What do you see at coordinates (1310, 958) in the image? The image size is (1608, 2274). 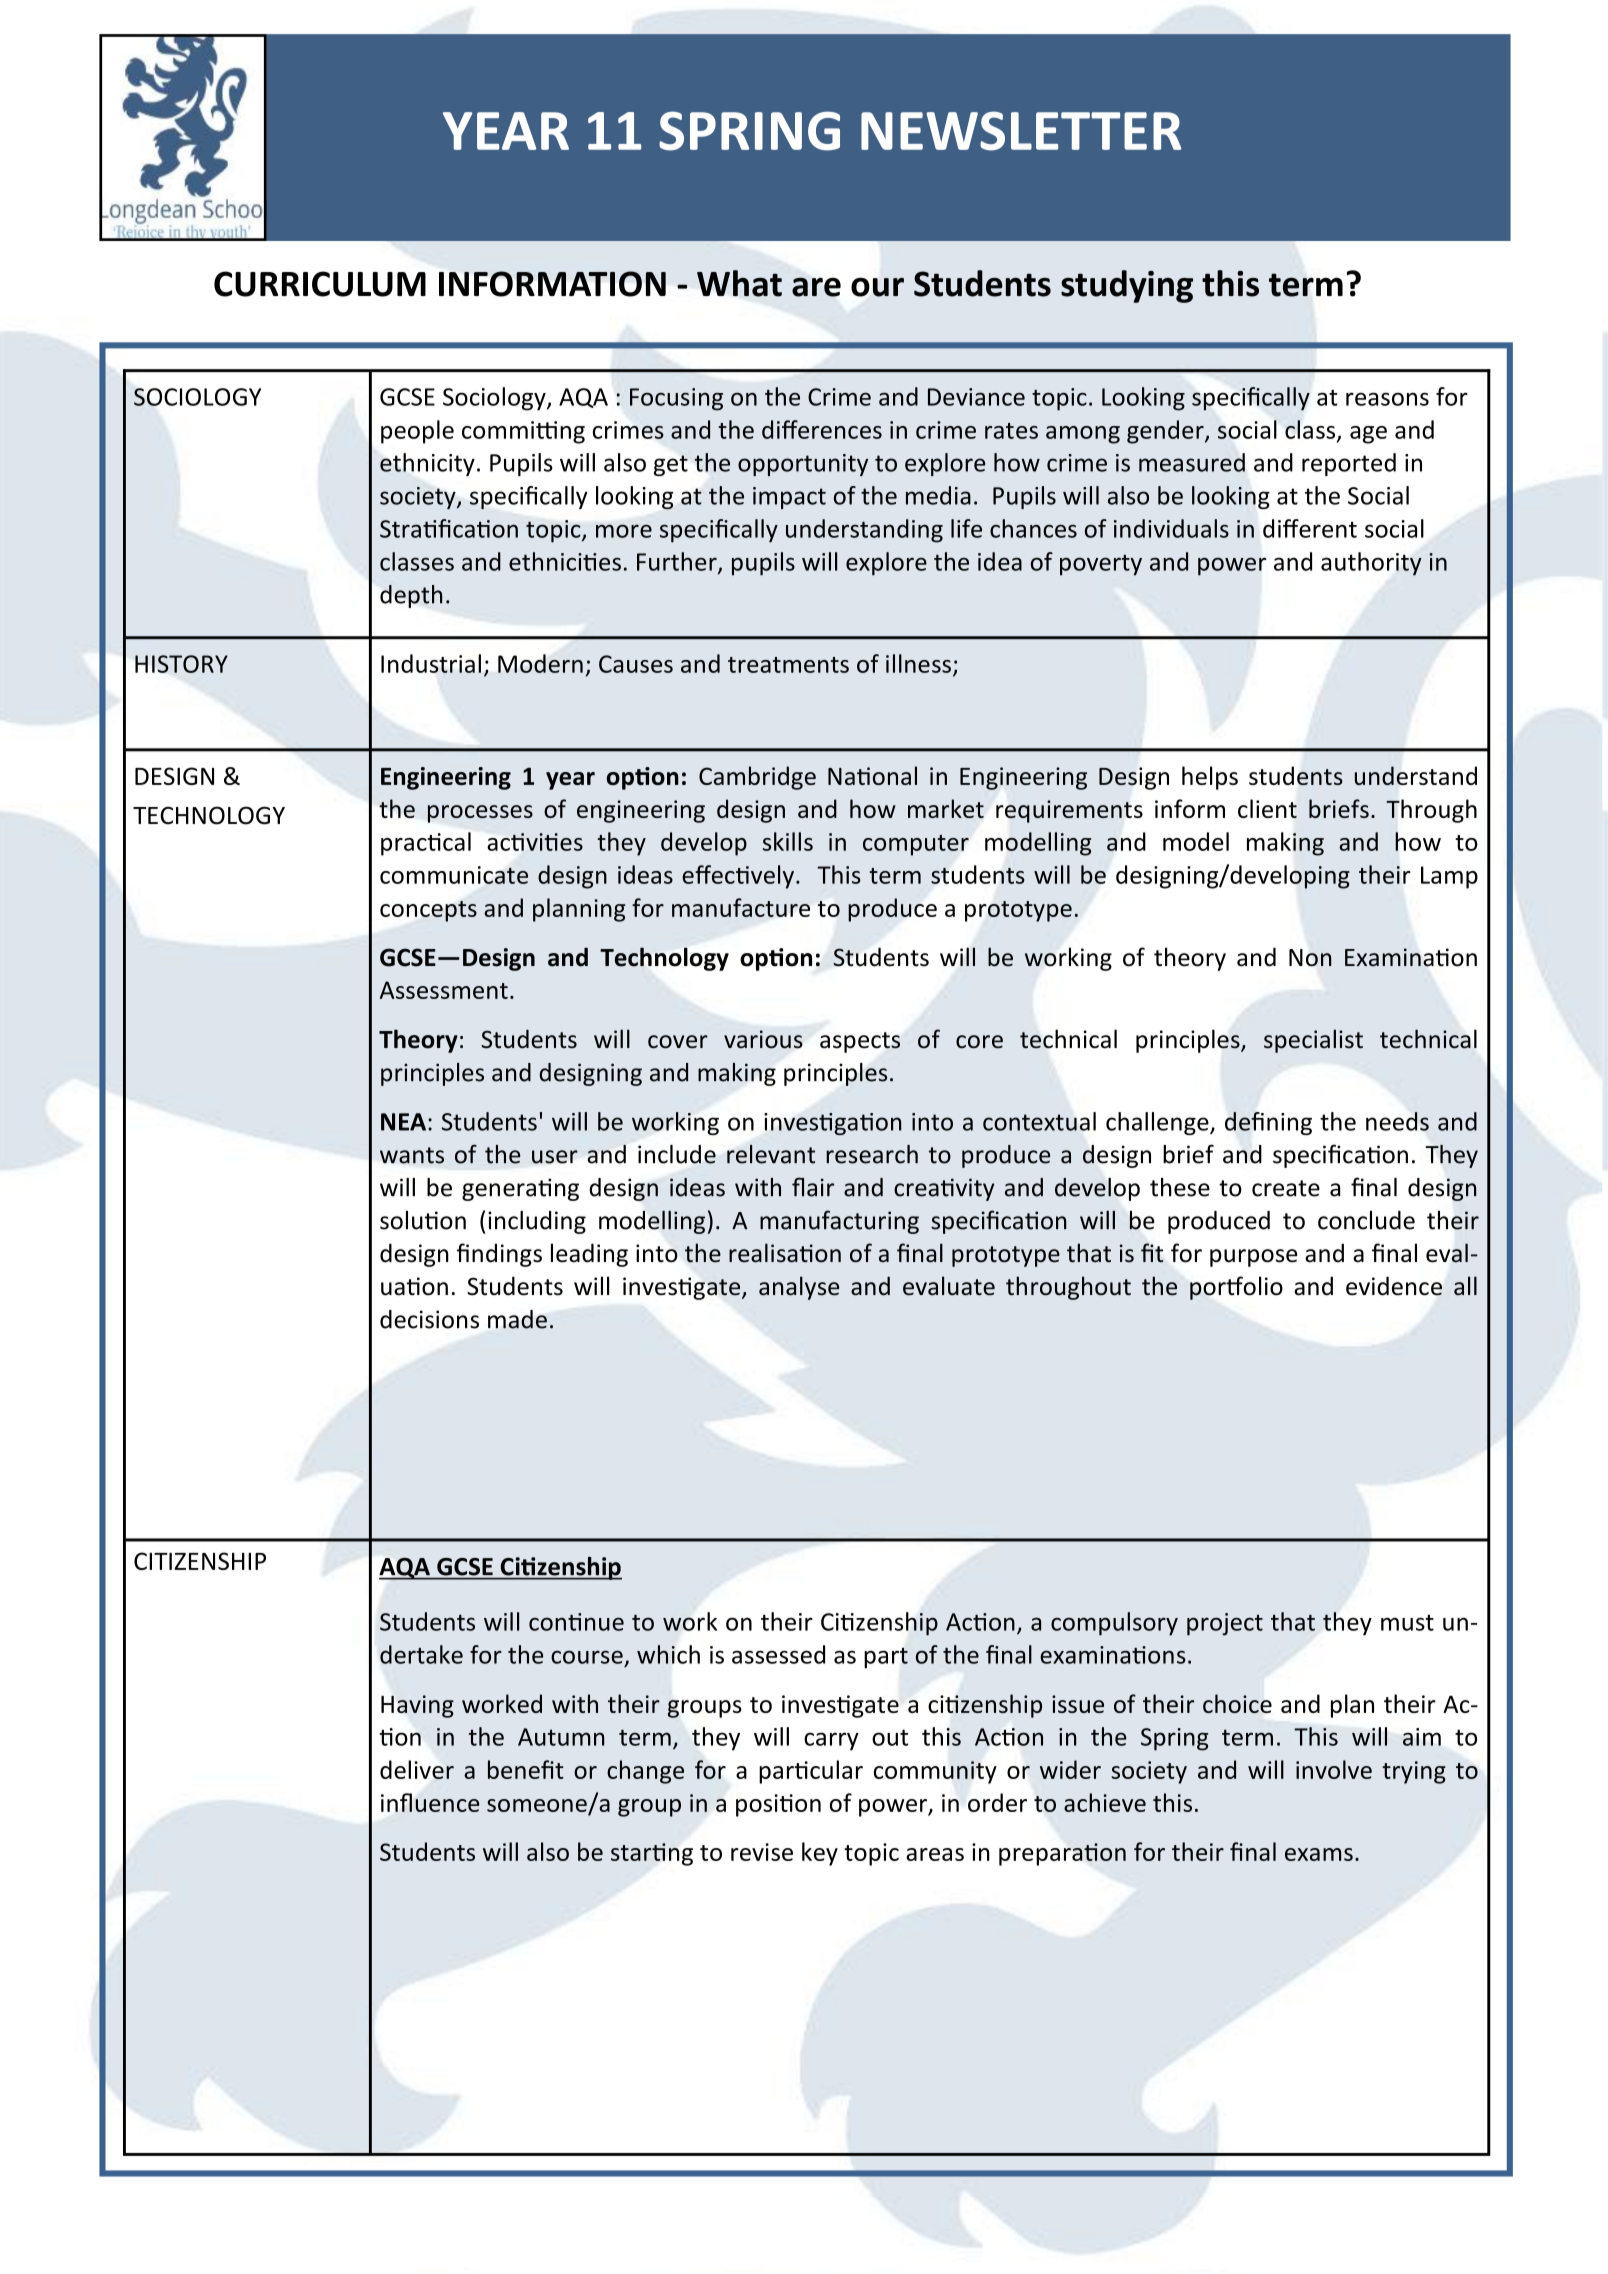 I see `Non` at bounding box center [1310, 958].
